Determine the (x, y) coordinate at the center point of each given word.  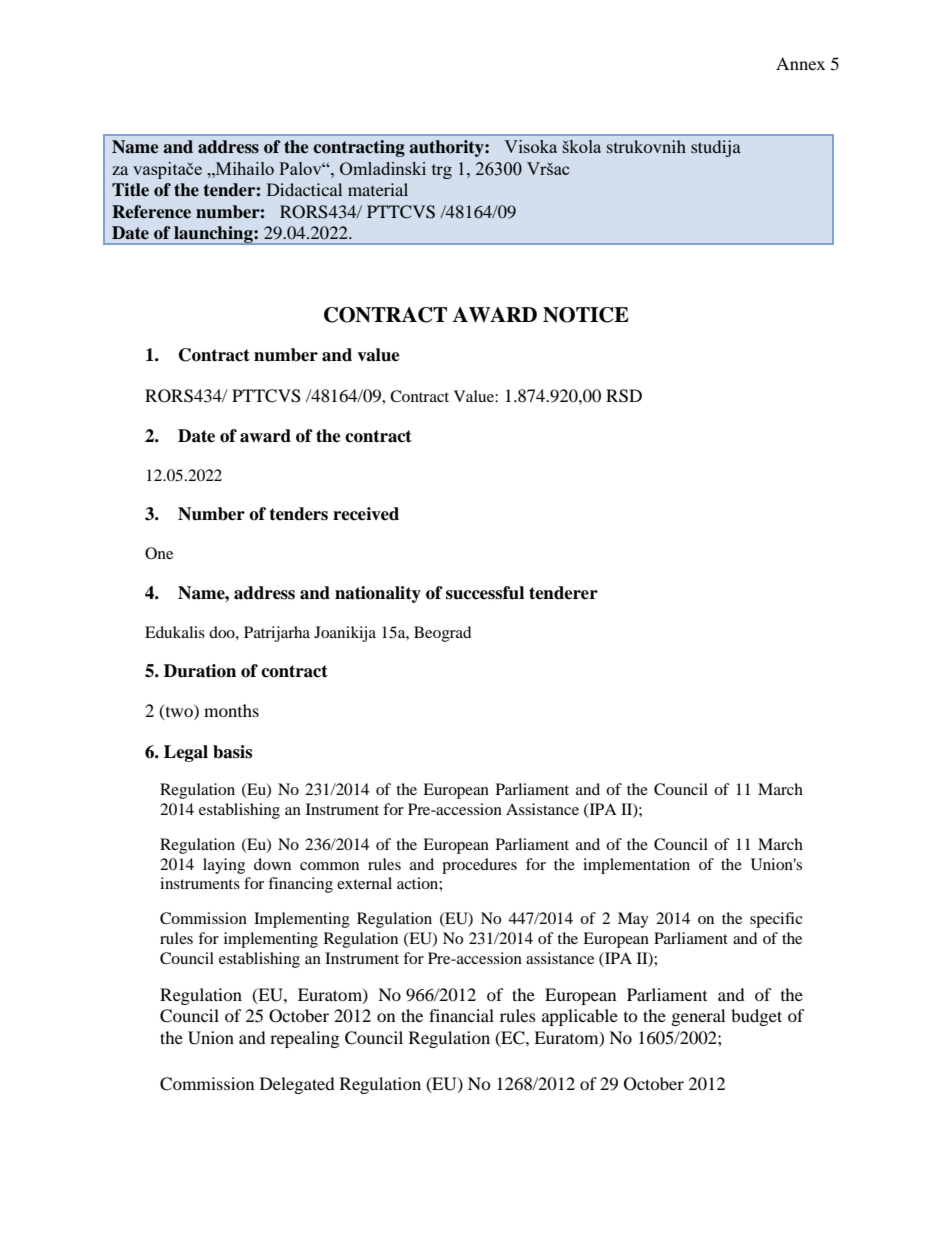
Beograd (443, 634)
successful (485, 593)
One (159, 553)
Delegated (297, 1085)
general (698, 1017)
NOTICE (586, 315)
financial (461, 1015)
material (378, 189)
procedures (479, 866)
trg (442, 171)
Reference (151, 212)
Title (130, 190)
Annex (800, 63)
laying (224, 866)
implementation (636, 866)
